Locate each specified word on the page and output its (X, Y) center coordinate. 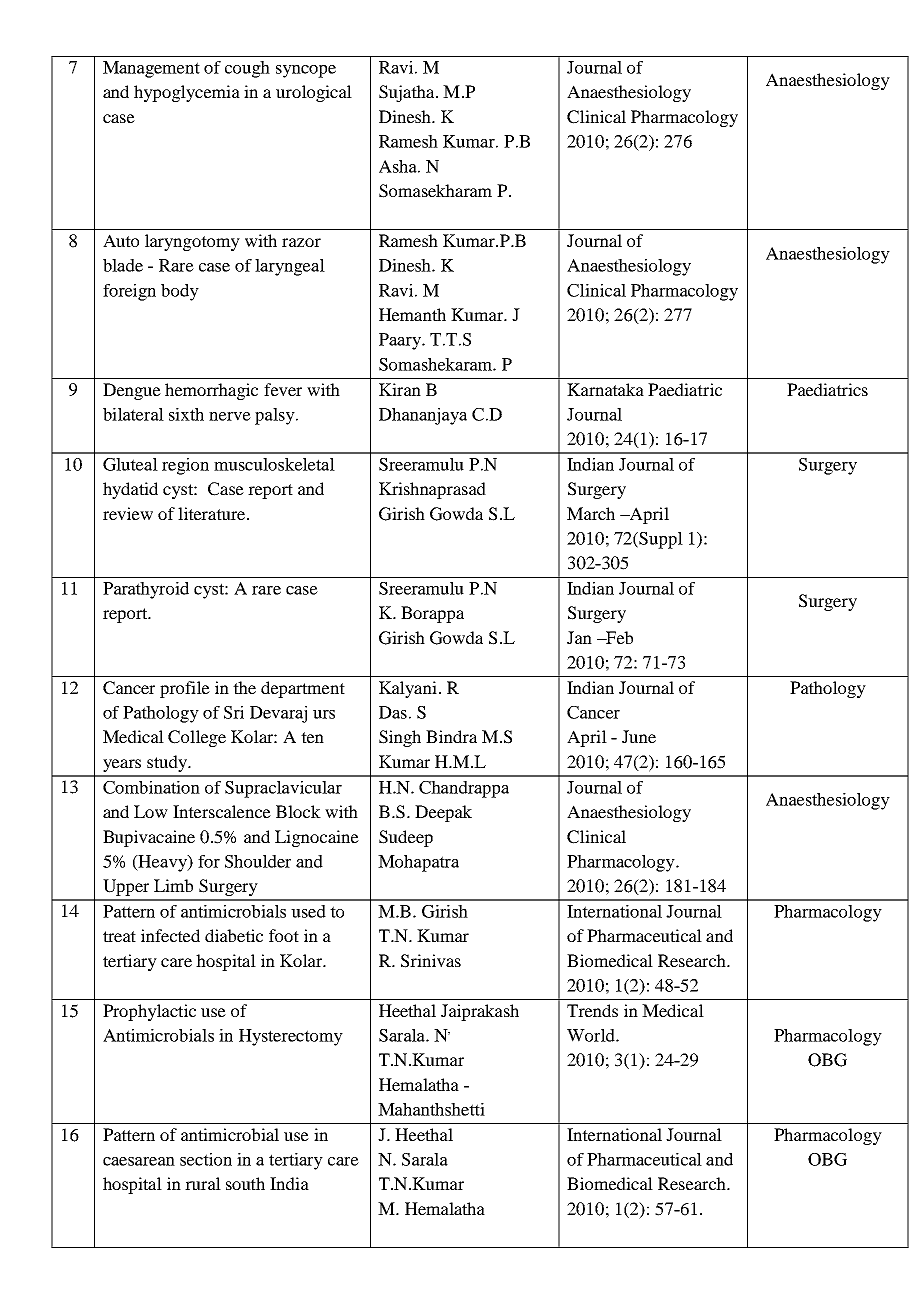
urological (314, 93)
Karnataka (605, 389)
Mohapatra (418, 863)
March (591, 513)
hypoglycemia (187, 93)
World (592, 1035)
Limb (173, 885)
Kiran (400, 389)
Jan (579, 637)
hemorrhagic (211, 391)
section (206, 1159)
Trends (592, 1010)
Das (393, 712)
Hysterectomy (291, 1037)
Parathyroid (146, 590)
